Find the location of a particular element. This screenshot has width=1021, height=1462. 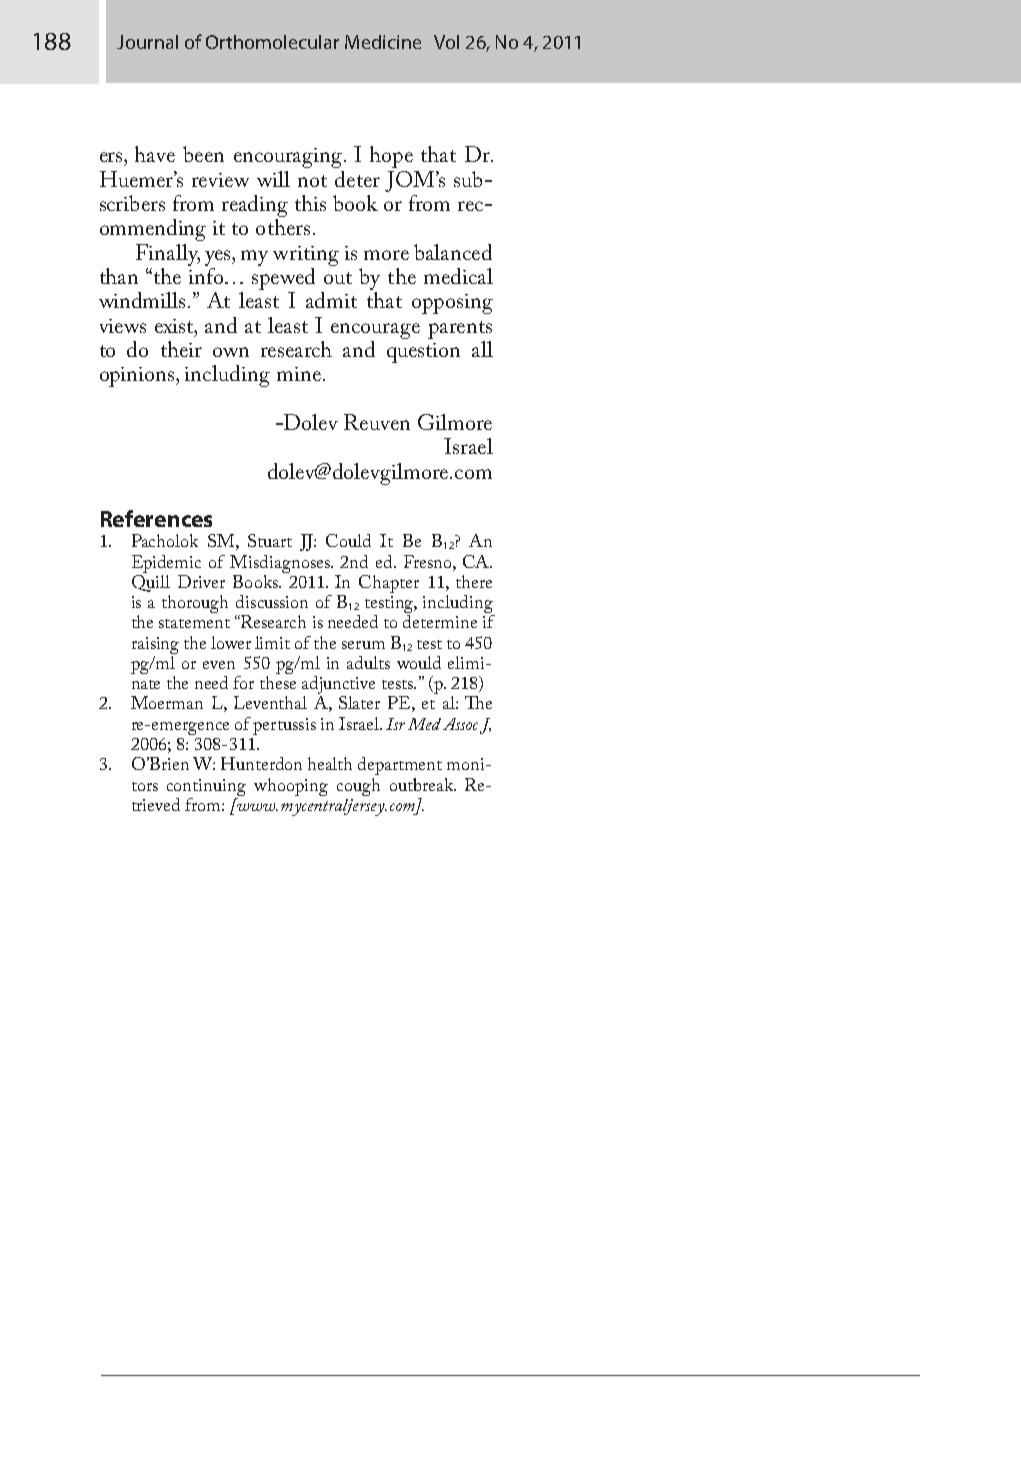

References is located at coordinates (156, 518).
